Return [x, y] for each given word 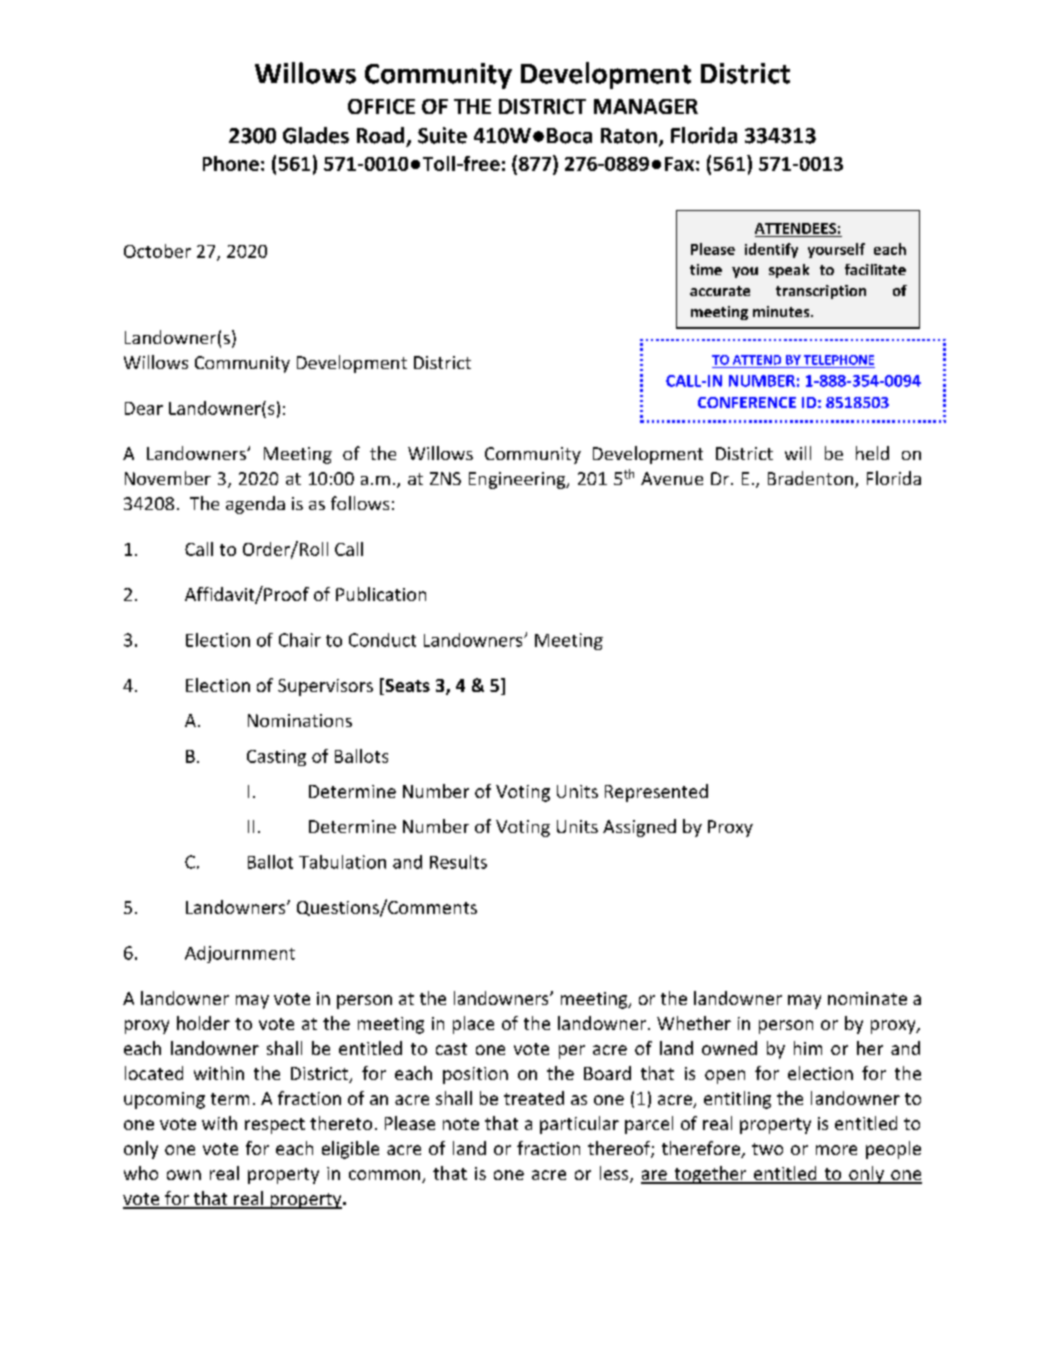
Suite [442, 135]
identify [771, 250]
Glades [316, 135]
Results [458, 862]
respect [275, 1126]
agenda [255, 505]
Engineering [518, 480]
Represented [656, 793]
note [461, 1124]
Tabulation [342, 862]
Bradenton [810, 478]
